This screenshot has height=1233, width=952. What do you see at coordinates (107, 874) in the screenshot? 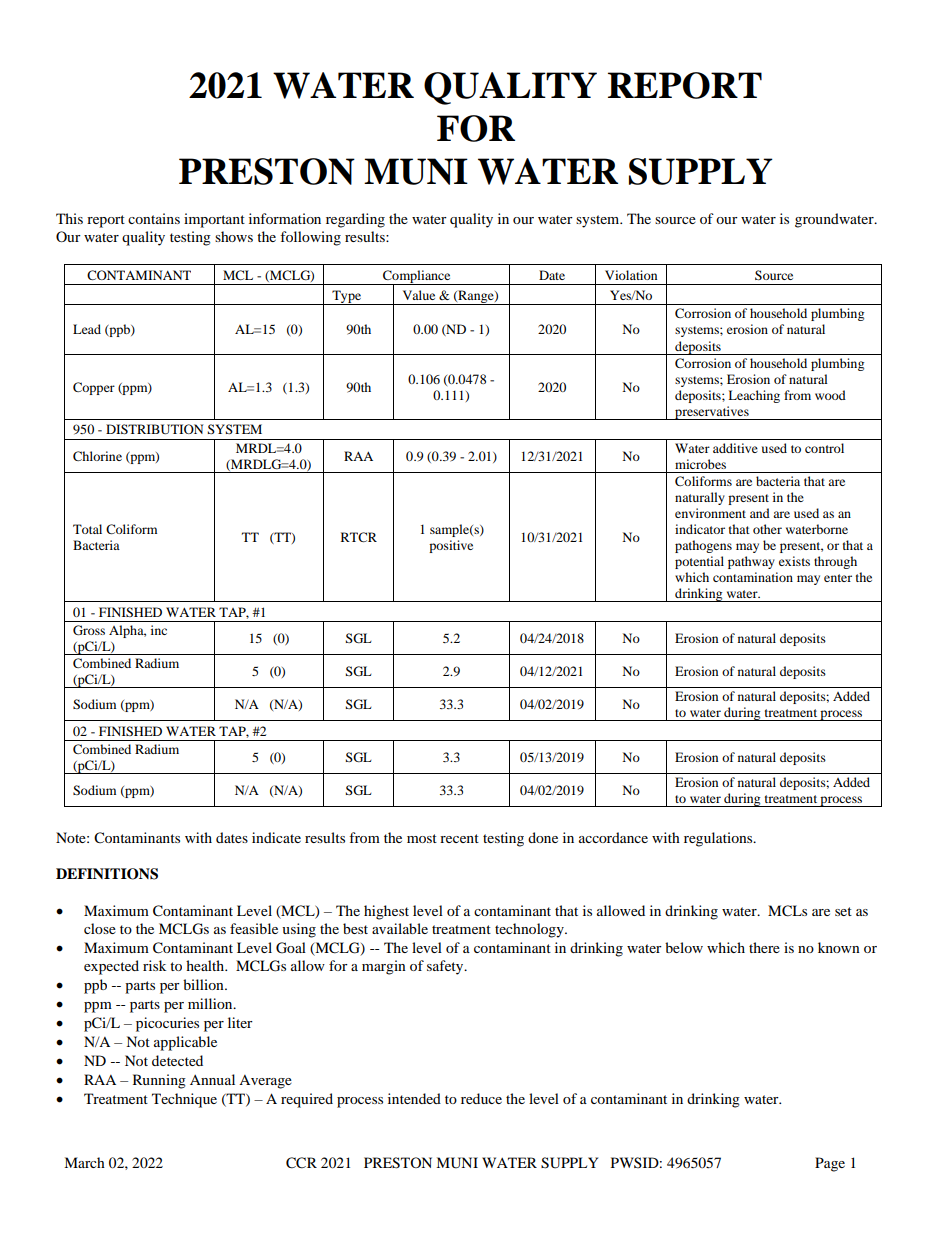
I see `DEFINITIONS` at bounding box center [107, 874].
